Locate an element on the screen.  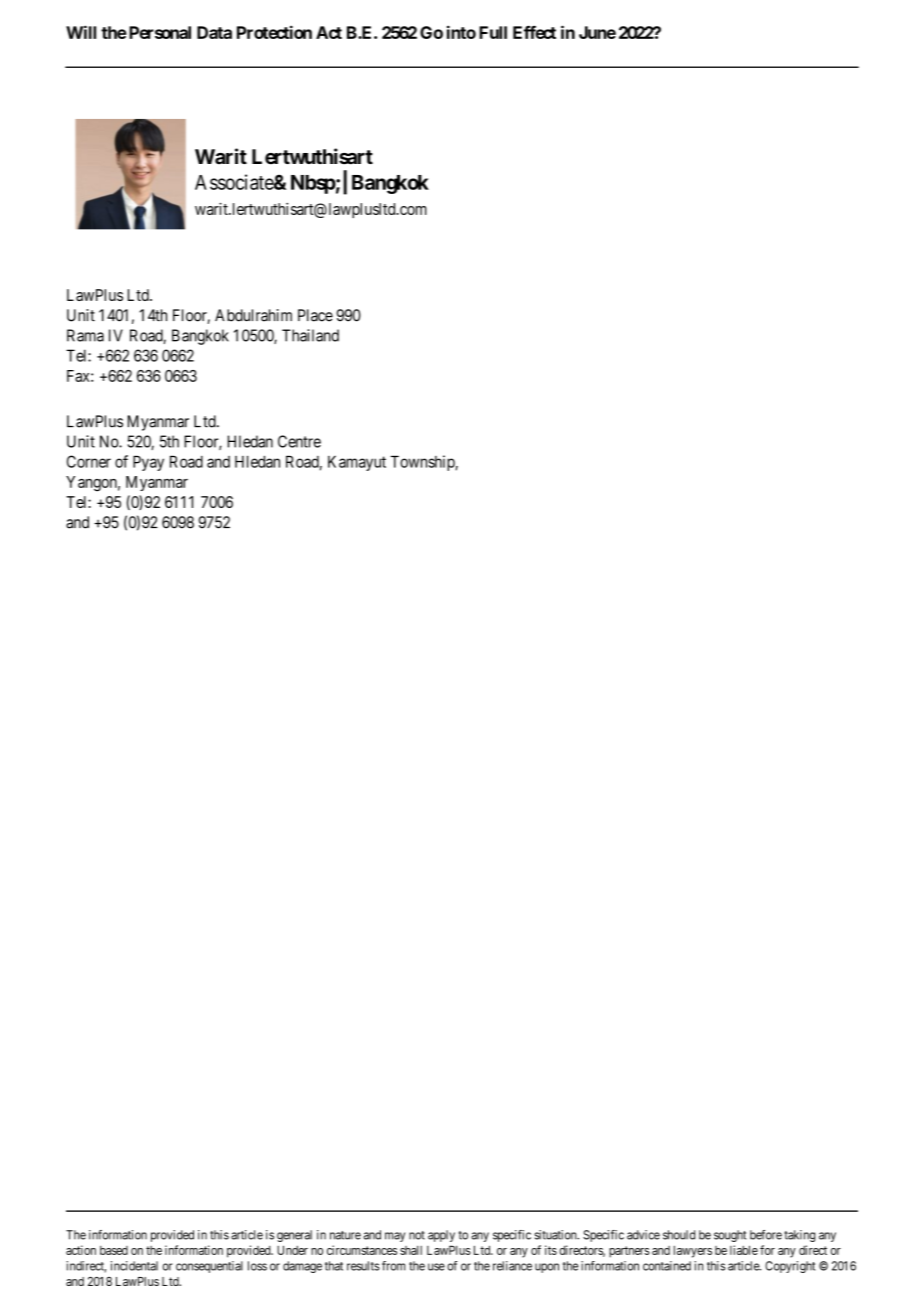
Place is located at coordinates (315, 315).
